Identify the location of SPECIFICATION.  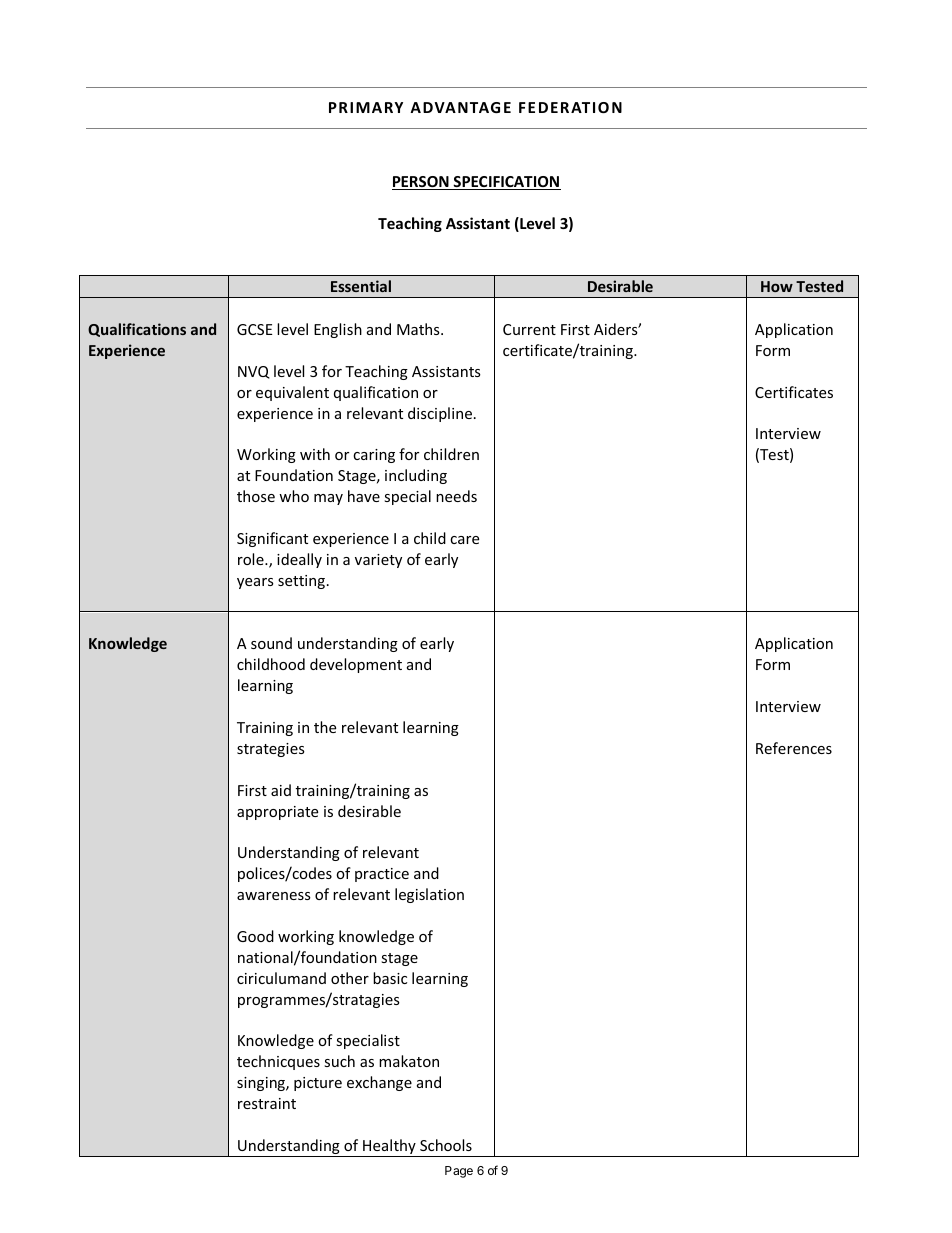
(506, 183).
